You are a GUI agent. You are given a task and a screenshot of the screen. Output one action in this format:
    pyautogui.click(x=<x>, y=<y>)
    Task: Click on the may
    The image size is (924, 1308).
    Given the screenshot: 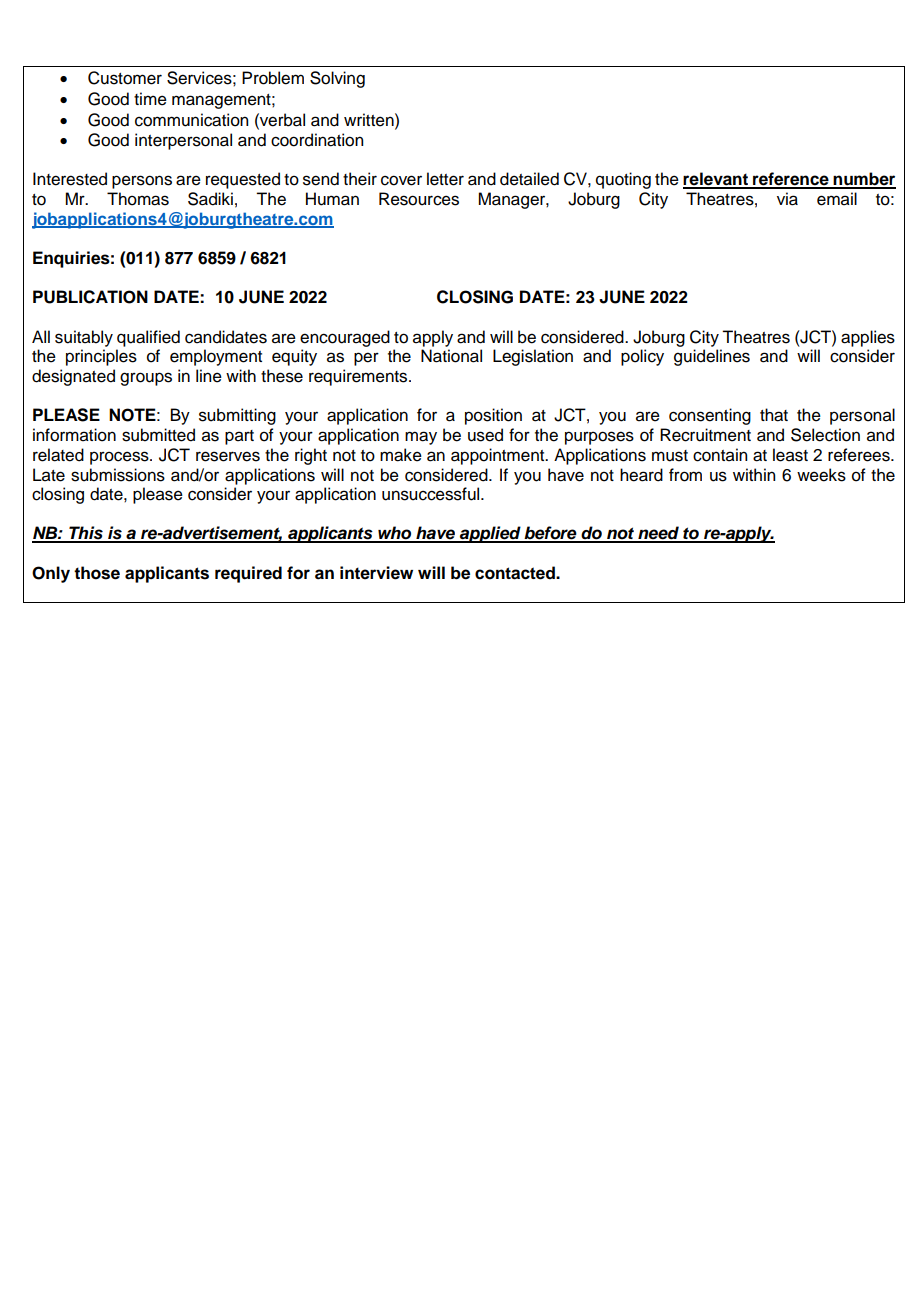 What is the action you would take?
    pyautogui.click(x=421, y=438)
